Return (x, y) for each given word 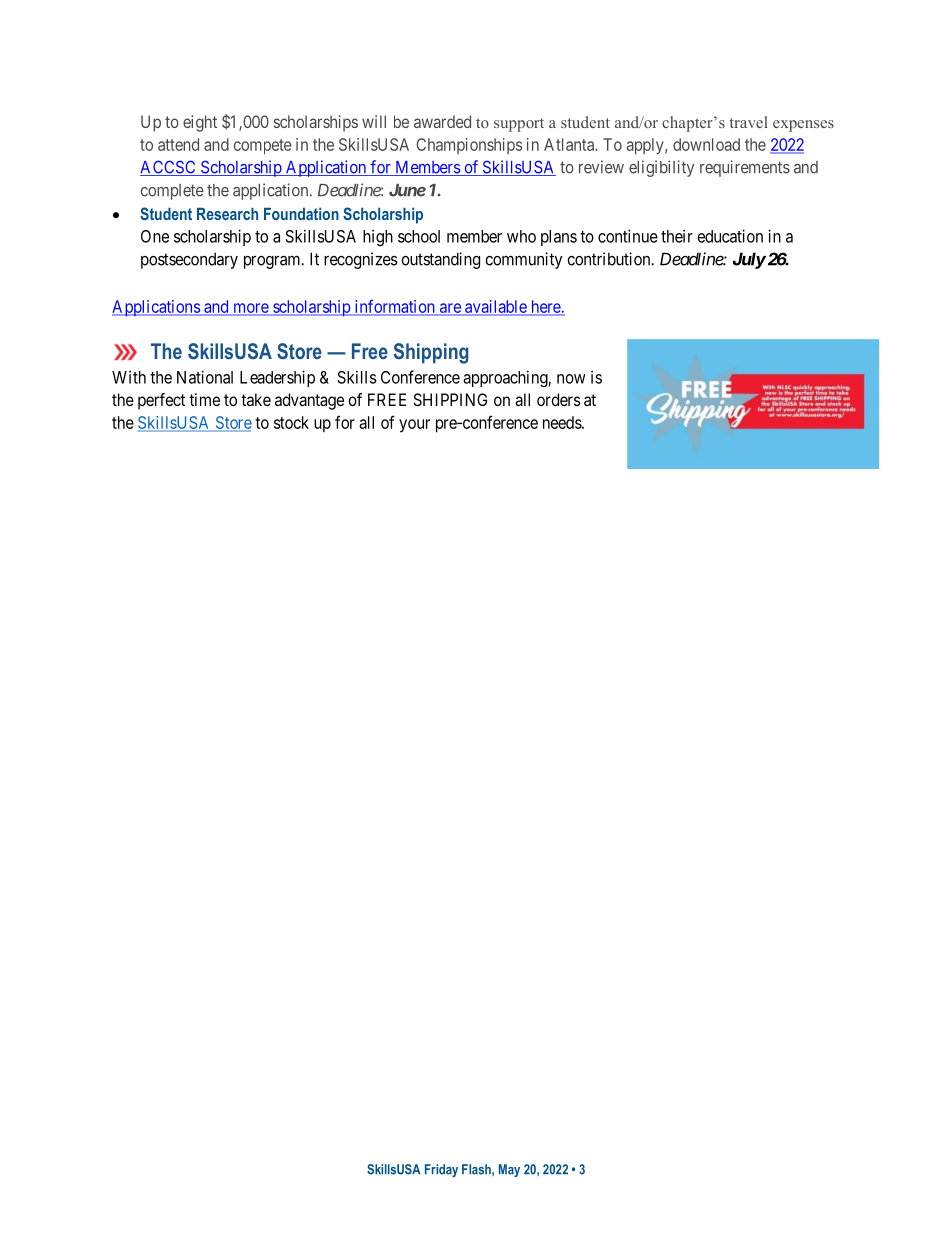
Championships (469, 146)
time (204, 399)
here (545, 307)
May (509, 1170)
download (706, 144)
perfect (161, 401)
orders (559, 399)
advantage (309, 401)
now (571, 379)
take (256, 399)
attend (178, 144)
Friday (441, 1170)
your (414, 426)
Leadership (277, 378)
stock (291, 422)
